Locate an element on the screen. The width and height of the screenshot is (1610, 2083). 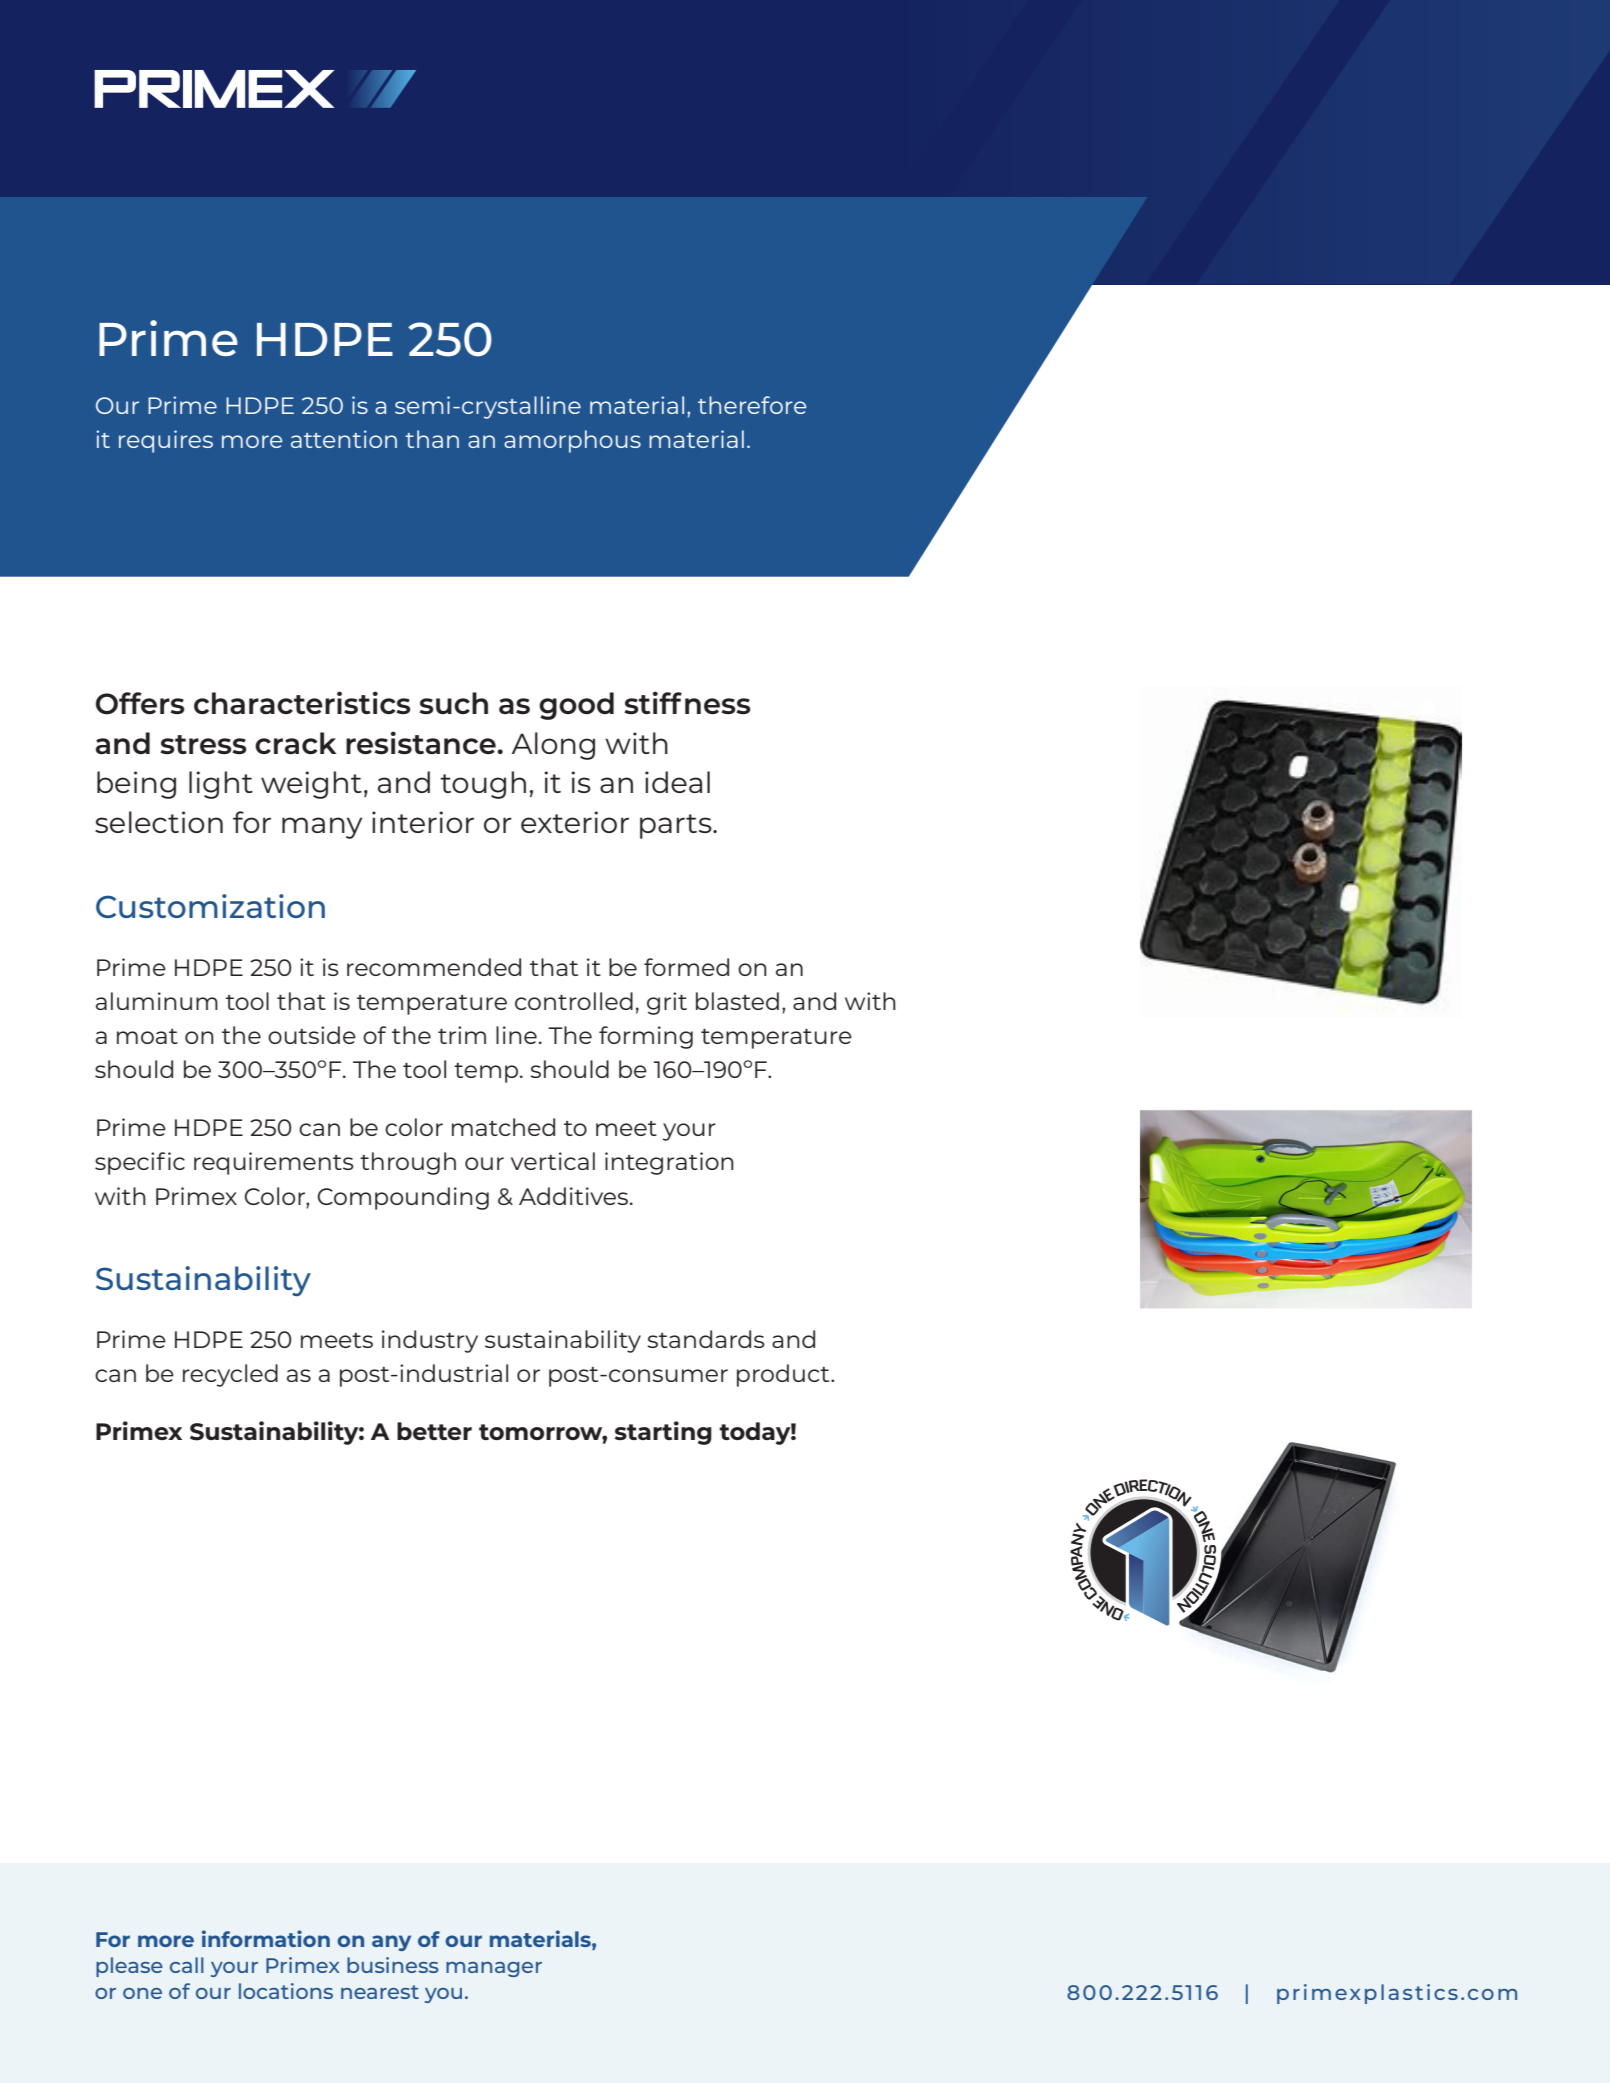
integration is located at coordinates (669, 1163).
